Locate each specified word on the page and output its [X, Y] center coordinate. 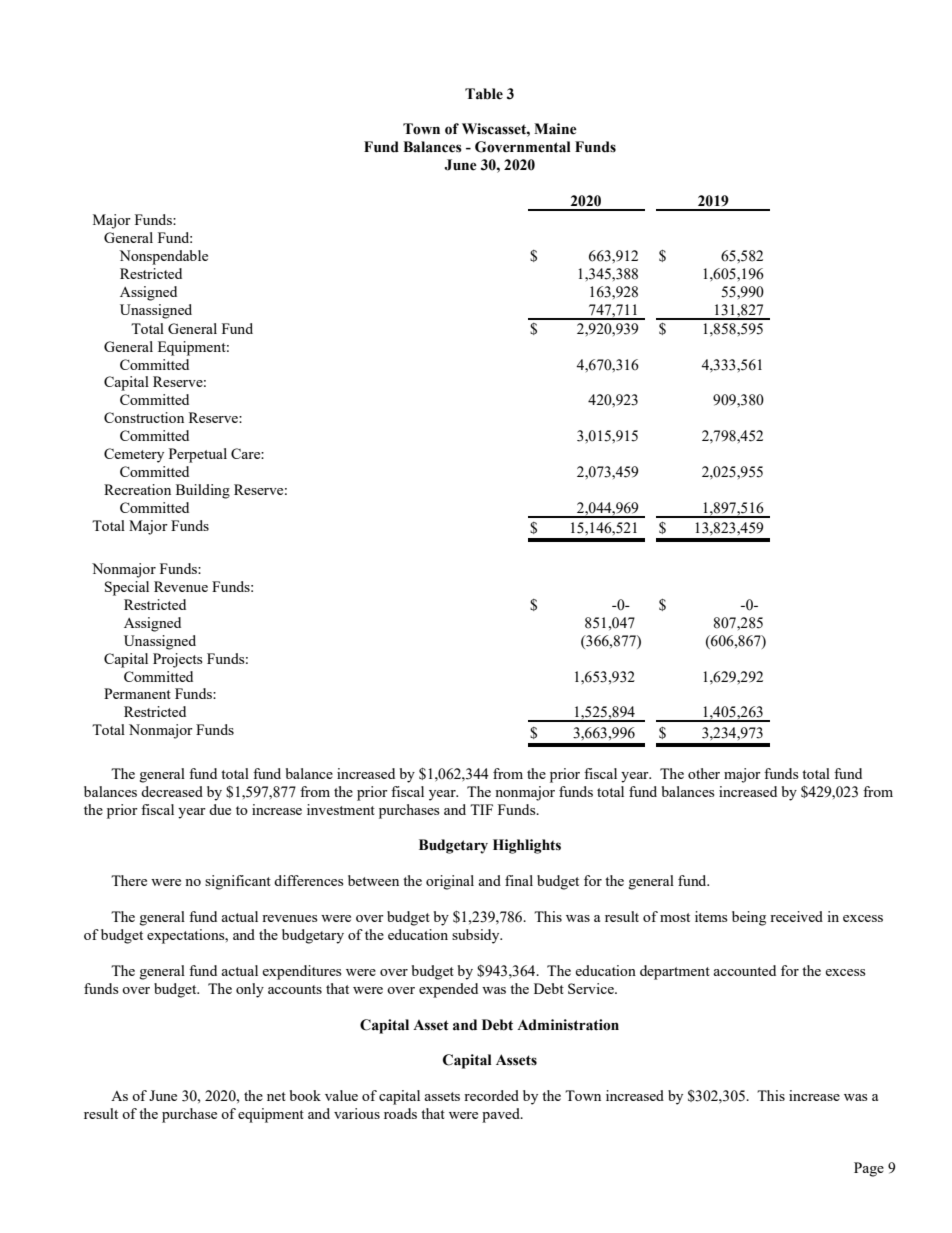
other [704, 773]
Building [203, 491]
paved [502, 1115]
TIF [481, 809]
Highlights [527, 846]
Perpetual [198, 455]
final [519, 880]
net [276, 1096]
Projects [177, 660]
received [796, 916]
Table [484, 94]
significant [238, 882]
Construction [144, 417]
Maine [555, 129]
